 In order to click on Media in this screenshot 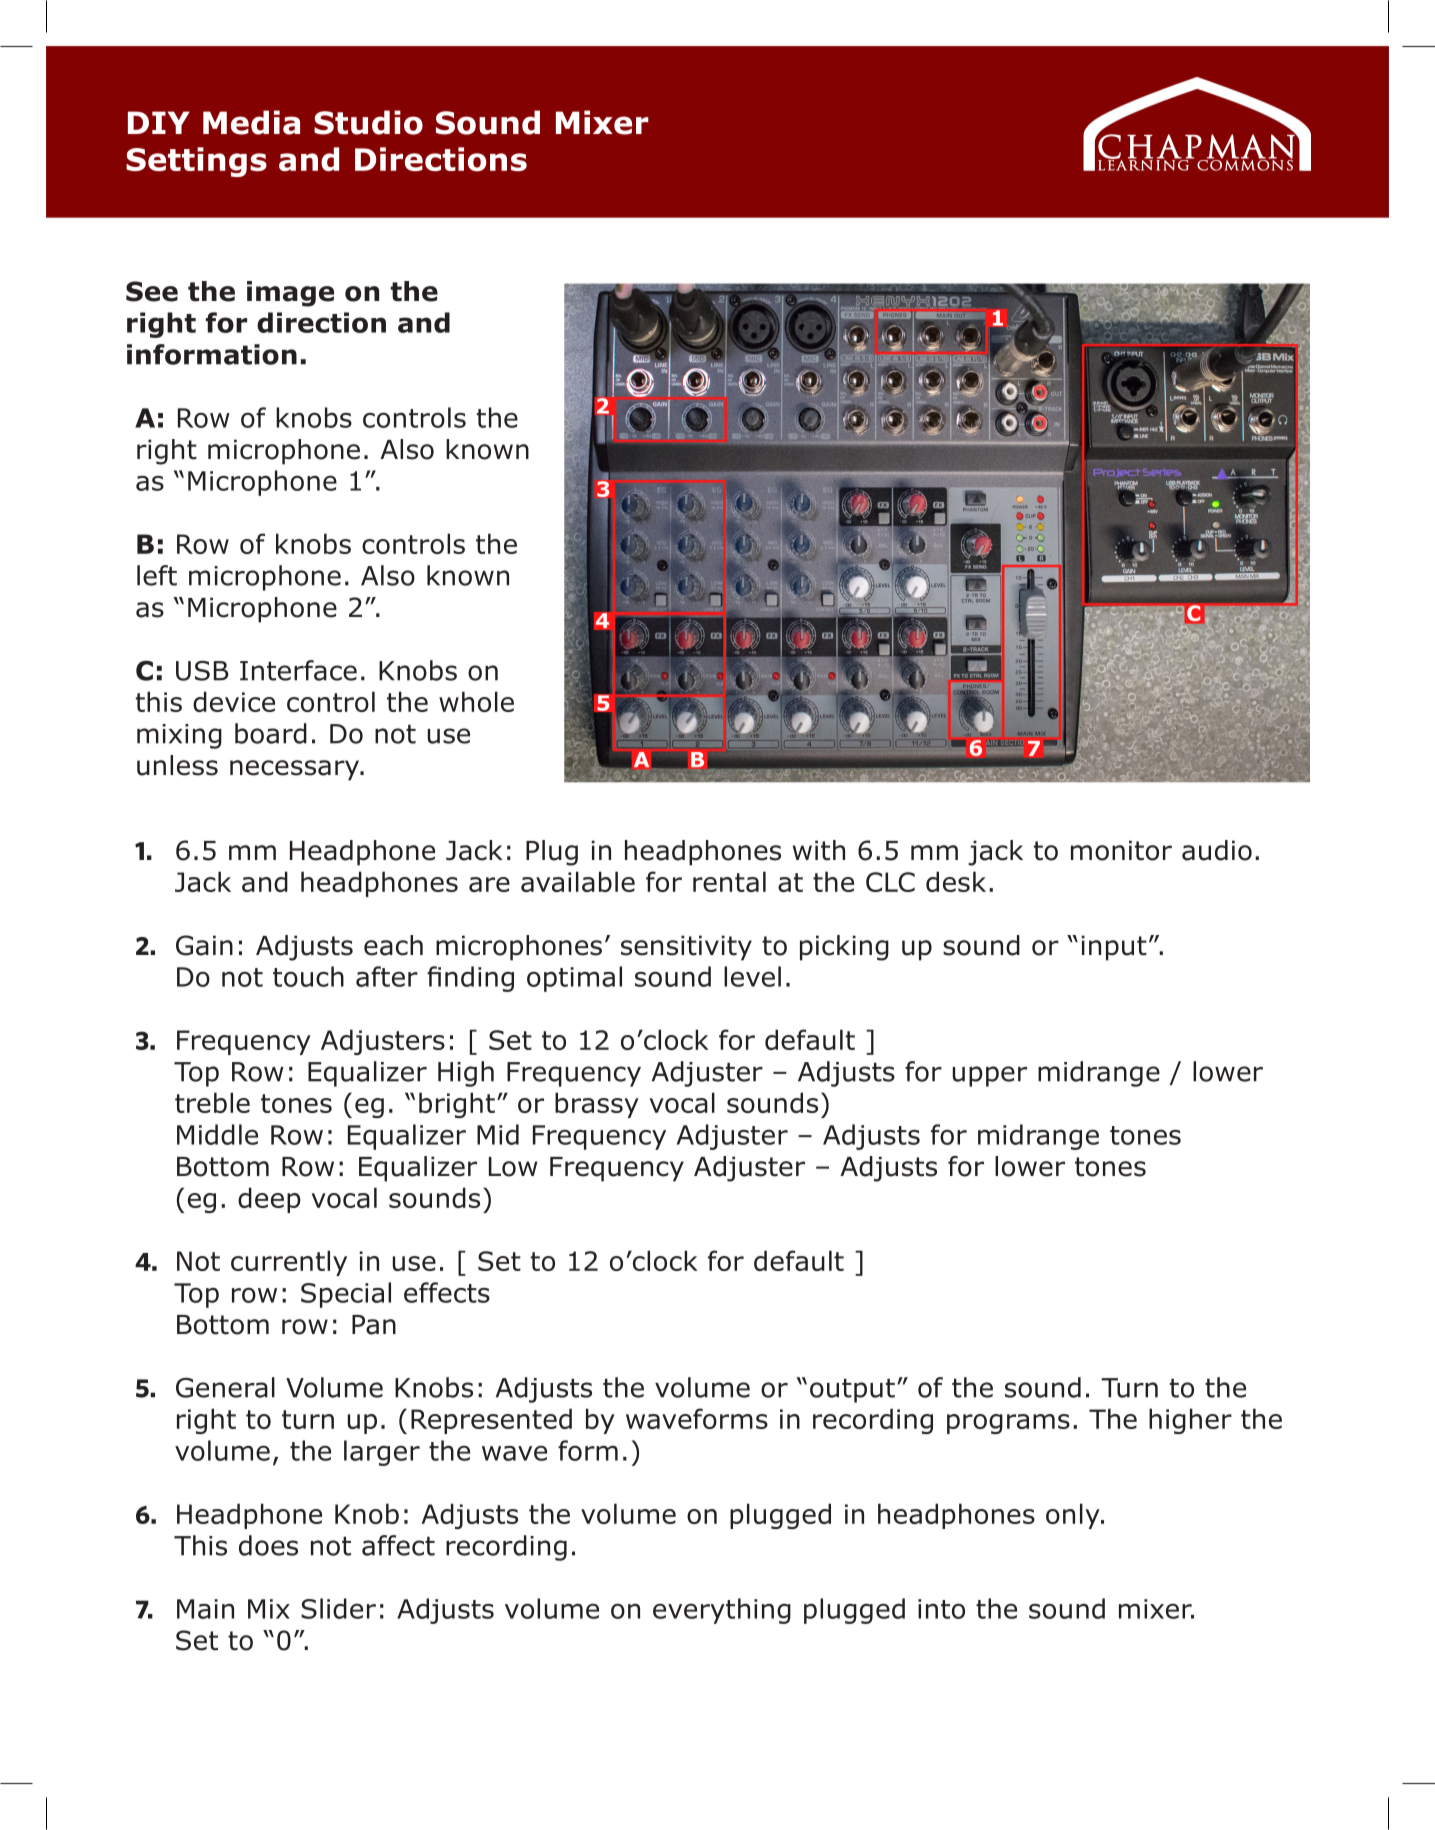, I will do `click(251, 122)`.
